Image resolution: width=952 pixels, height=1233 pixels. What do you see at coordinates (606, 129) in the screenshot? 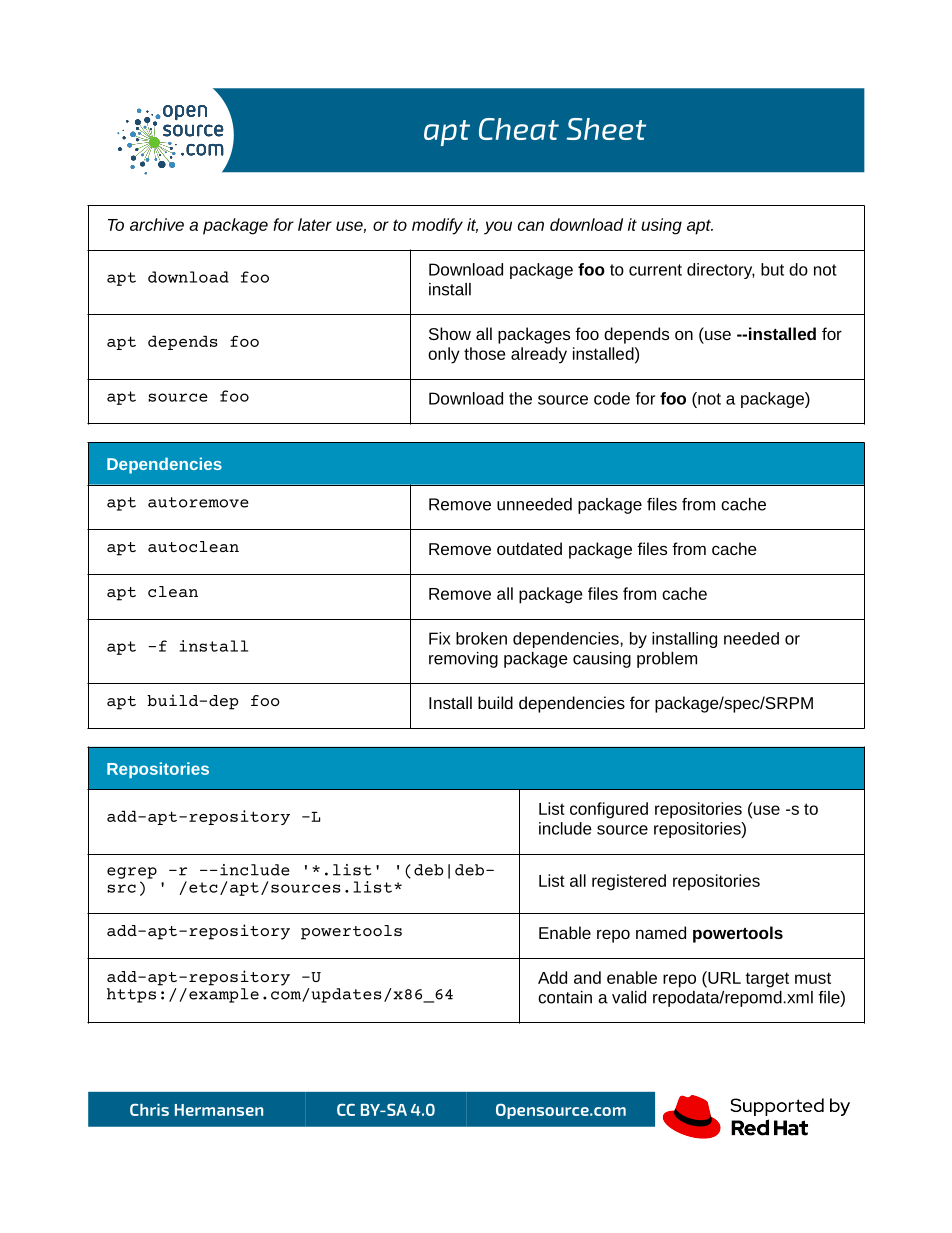
I see `Sheet` at bounding box center [606, 129].
